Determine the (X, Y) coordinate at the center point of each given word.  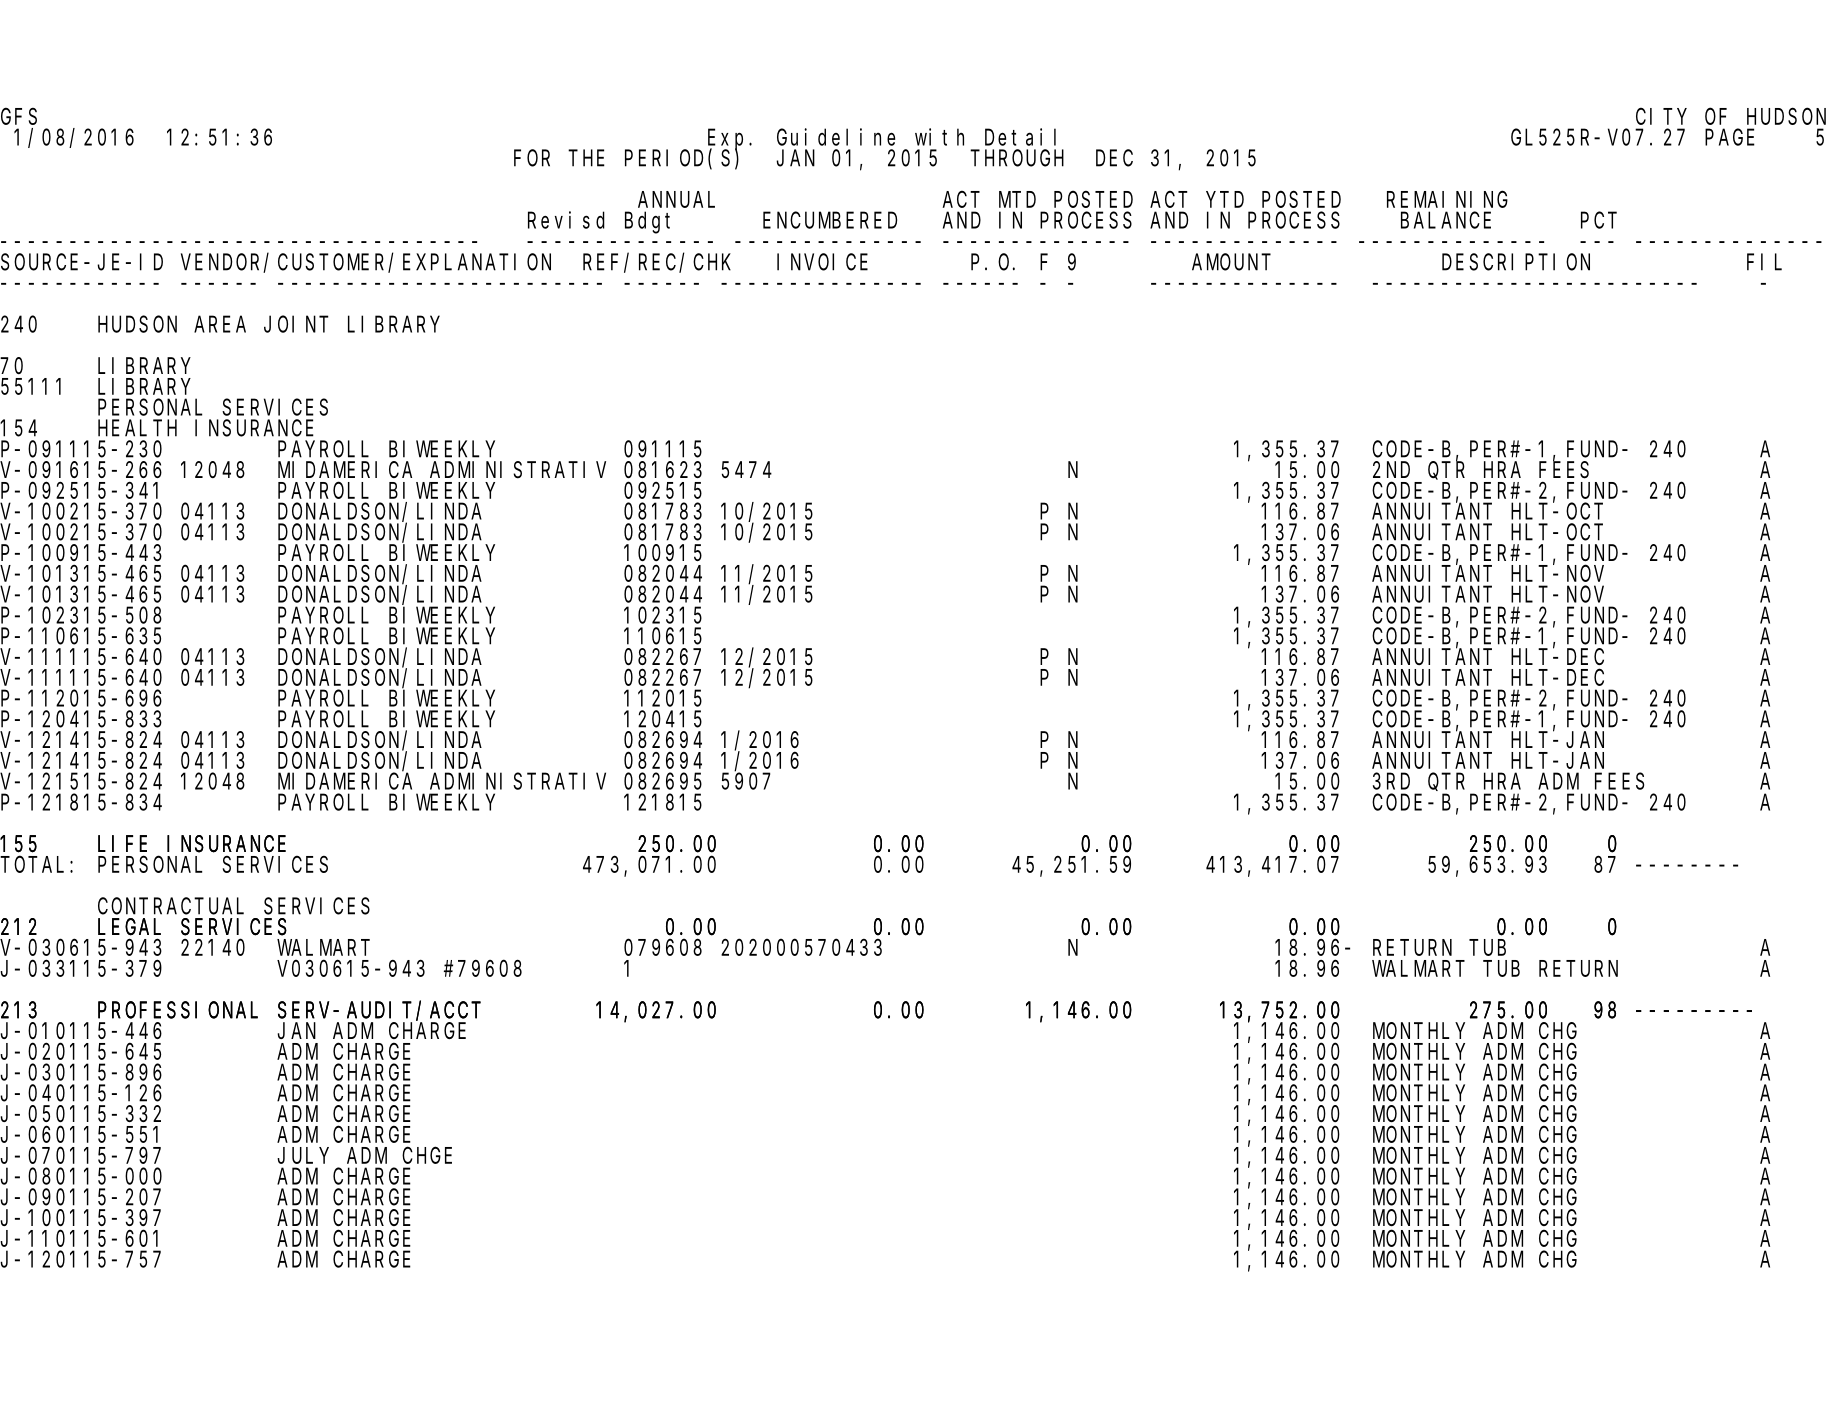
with (939, 137)
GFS (19, 117)
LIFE (122, 844)
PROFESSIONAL (178, 1010)
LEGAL (129, 927)
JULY (303, 1156)
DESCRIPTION (1516, 262)
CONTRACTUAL (171, 906)
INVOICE (822, 262)
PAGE (1730, 138)
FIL (1764, 263)
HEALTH (137, 429)
